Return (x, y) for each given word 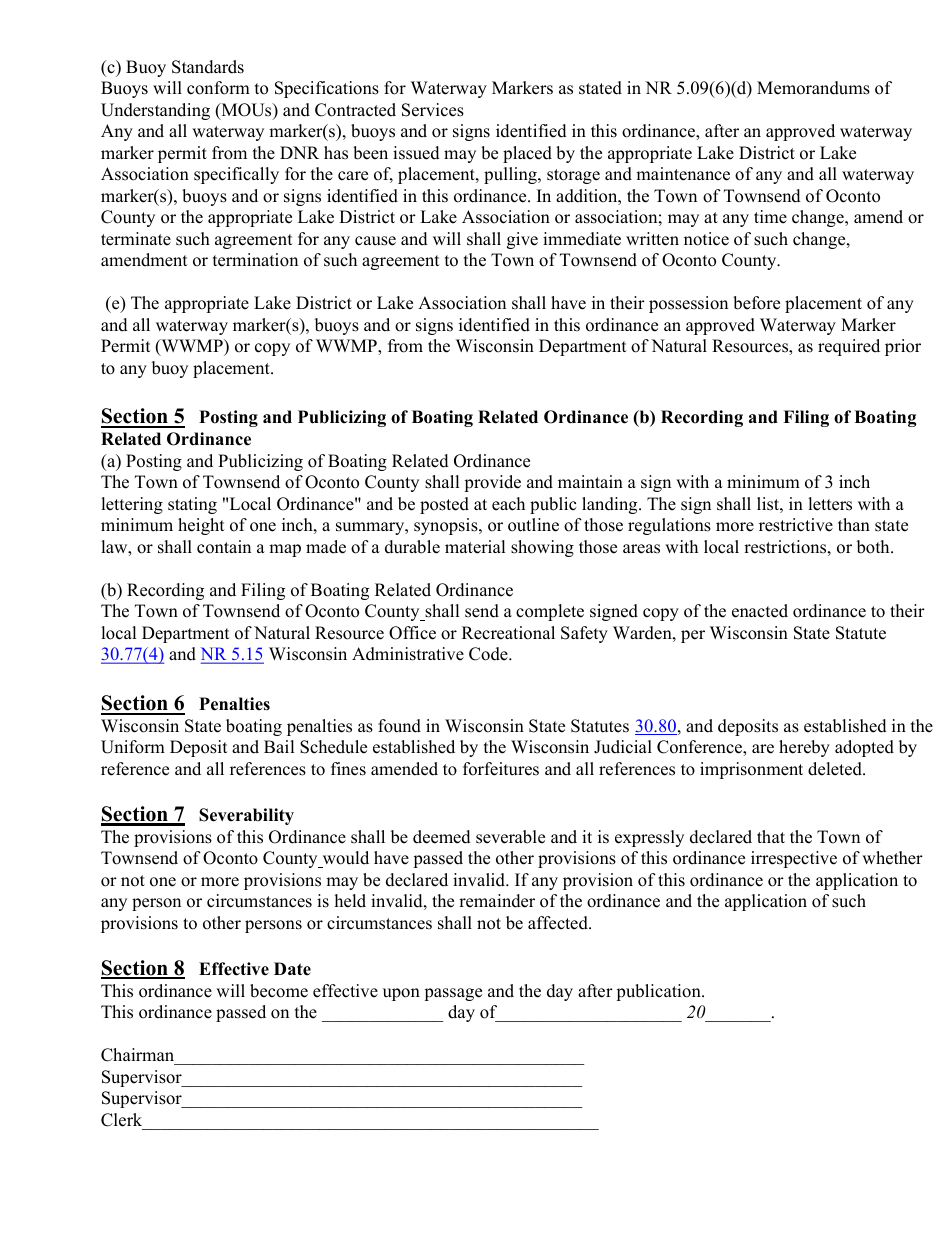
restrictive (796, 525)
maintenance (683, 174)
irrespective (794, 859)
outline (533, 525)
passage (453, 994)
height (201, 526)
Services (433, 110)
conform (218, 88)
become (279, 991)
